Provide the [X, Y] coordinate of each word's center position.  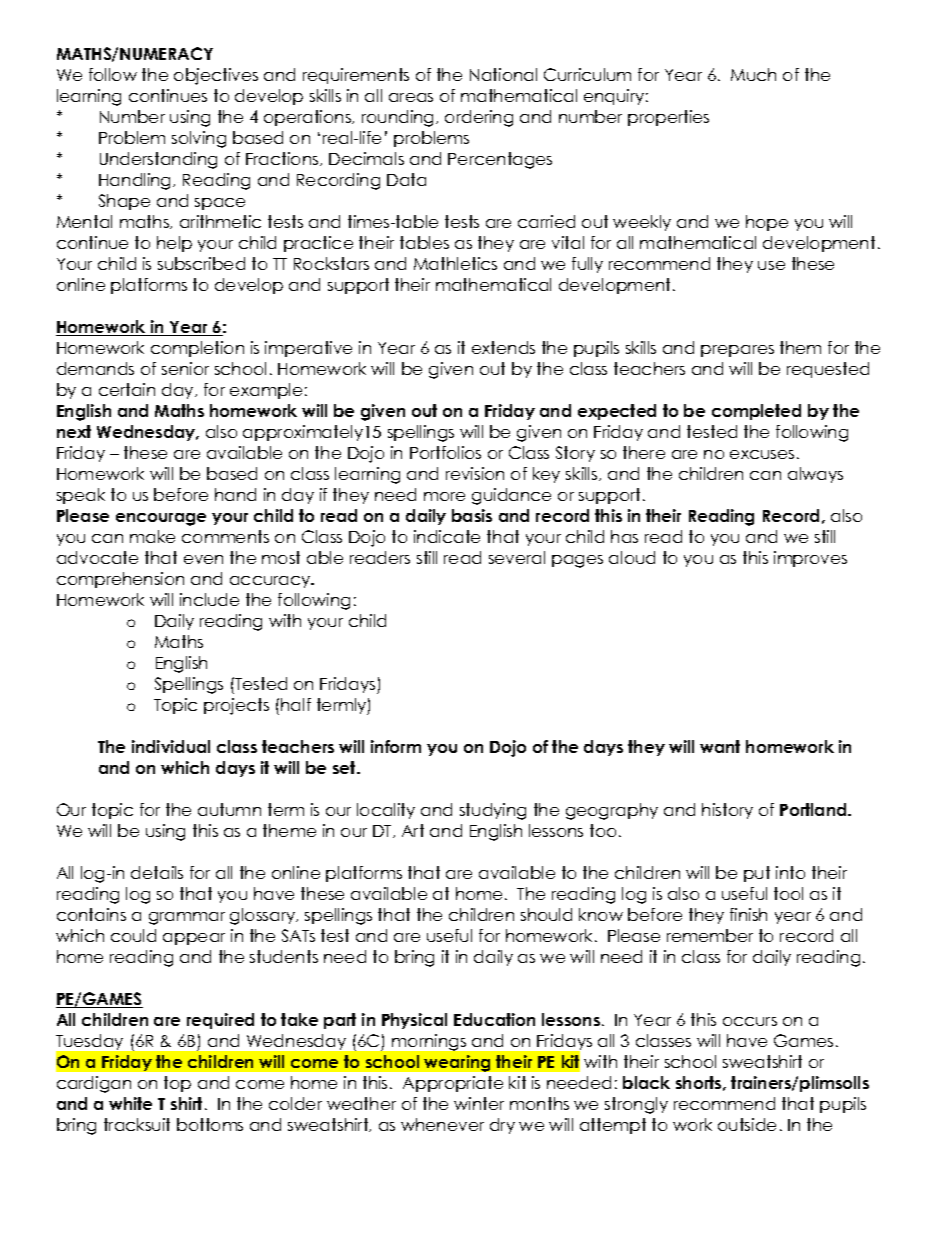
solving [199, 139]
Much [753, 74]
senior [185, 368]
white [130, 1103]
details [157, 872]
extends [503, 347]
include [209, 599]
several [517, 557]
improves [810, 559]
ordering [479, 118]
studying [493, 811]
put [757, 874]
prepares [737, 351]
